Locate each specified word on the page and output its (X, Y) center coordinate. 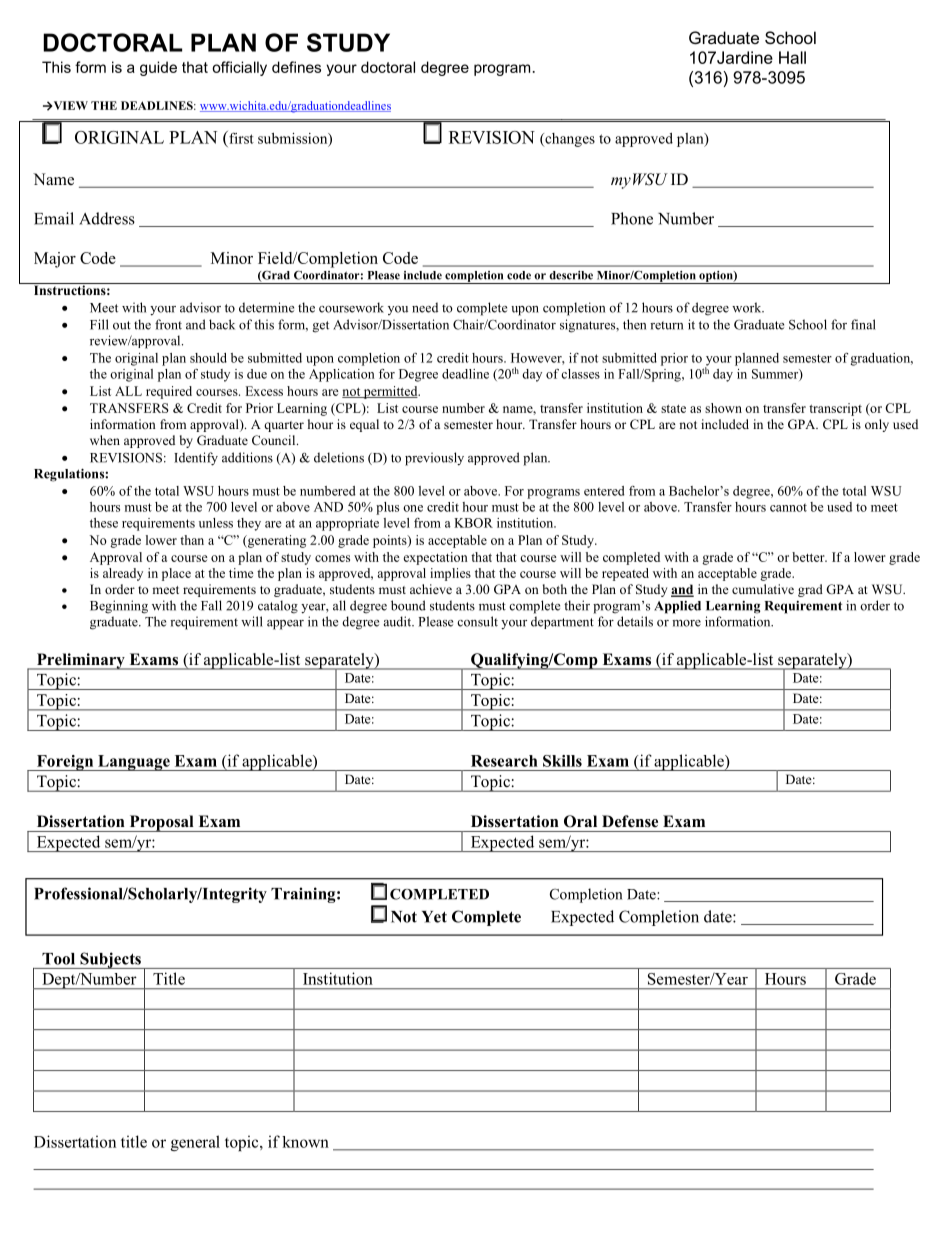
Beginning (119, 607)
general (195, 1143)
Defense (630, 821)
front (168, 324)
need (425, 307)
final (863, 324)
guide (158, 68)
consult (477, 621)
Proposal (161, 823)
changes (569, 140)
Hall (792, 57)
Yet (434, 917)
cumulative (763, 589)
